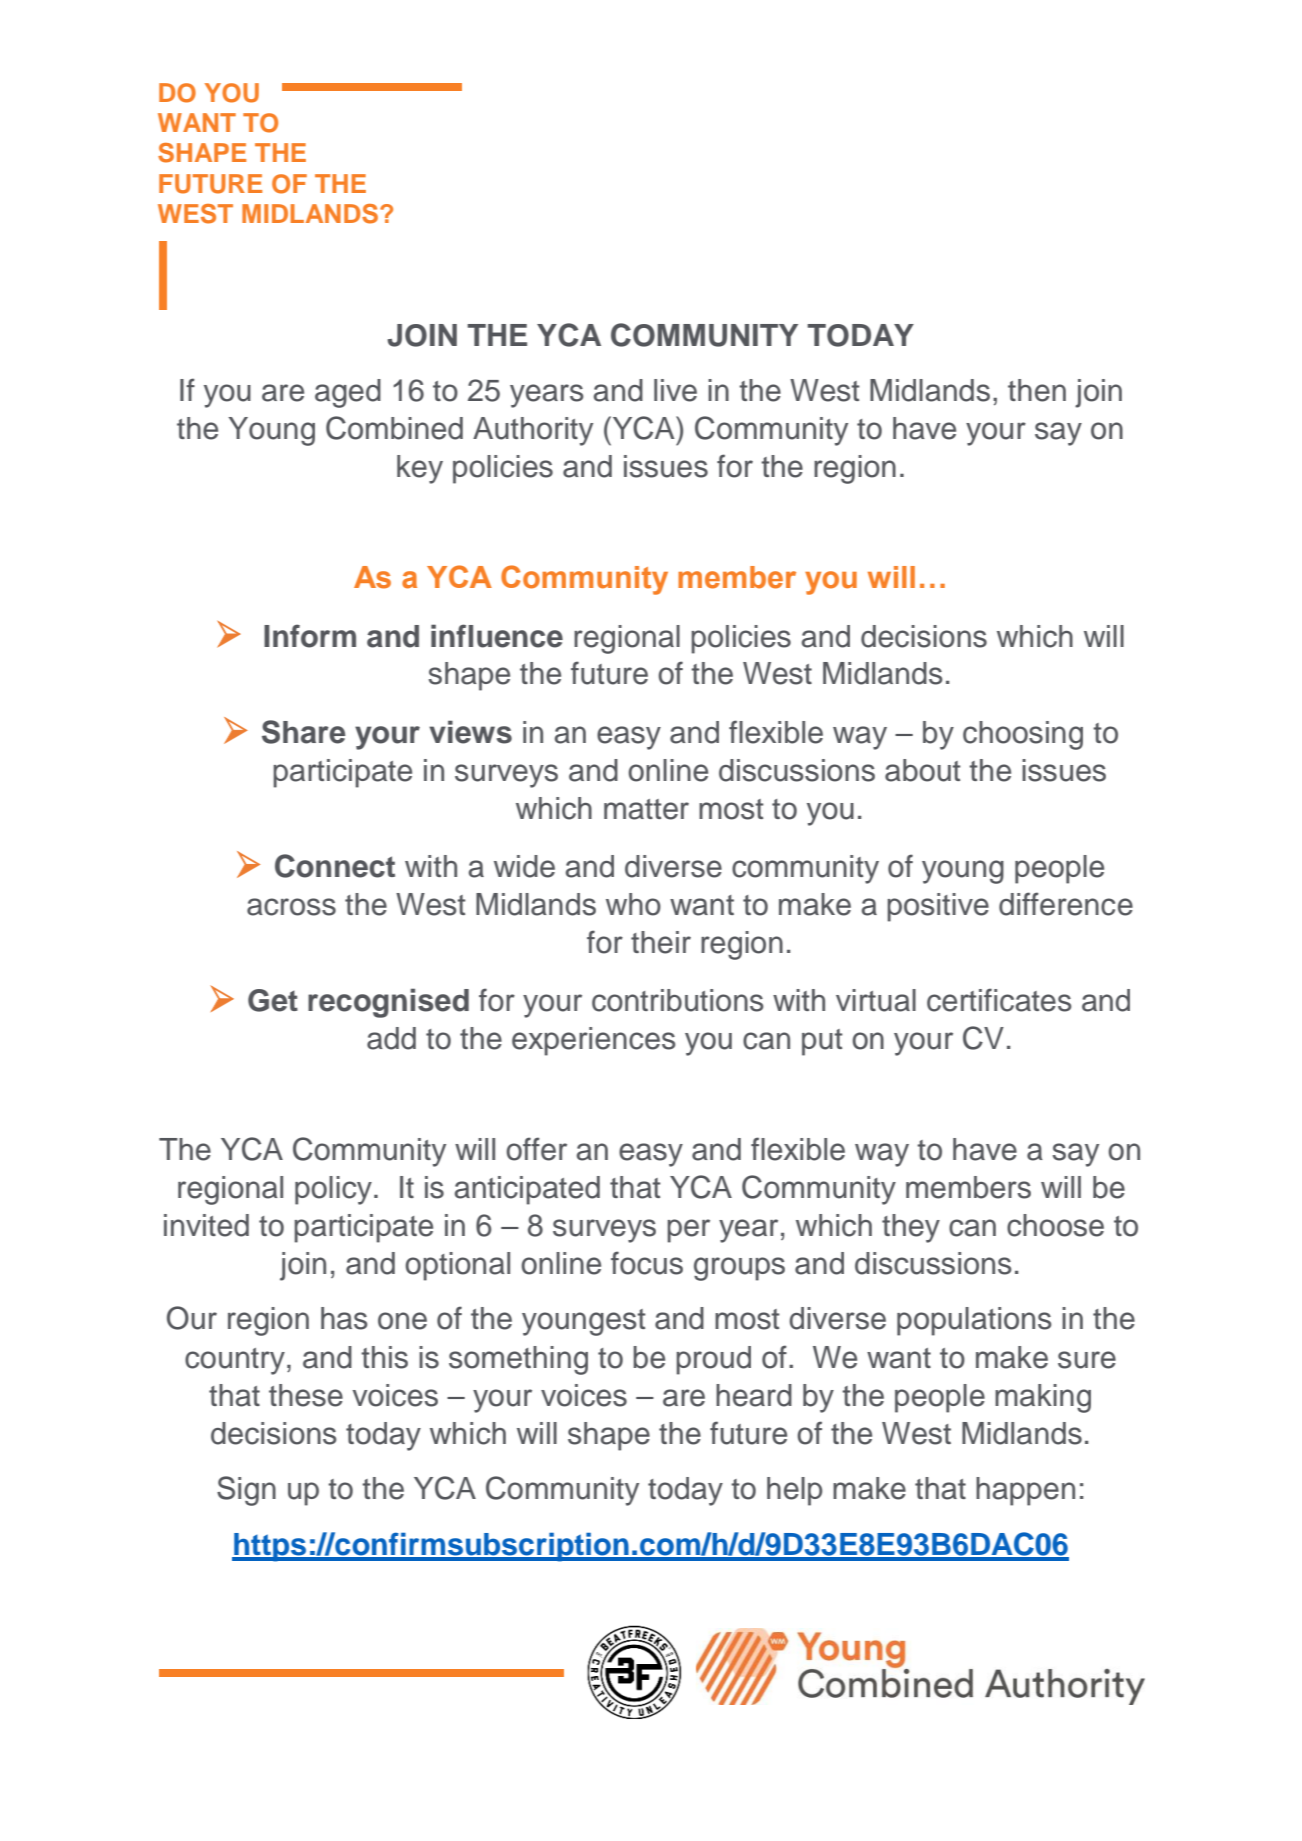  I want to click on Share, so click(303, 732).
